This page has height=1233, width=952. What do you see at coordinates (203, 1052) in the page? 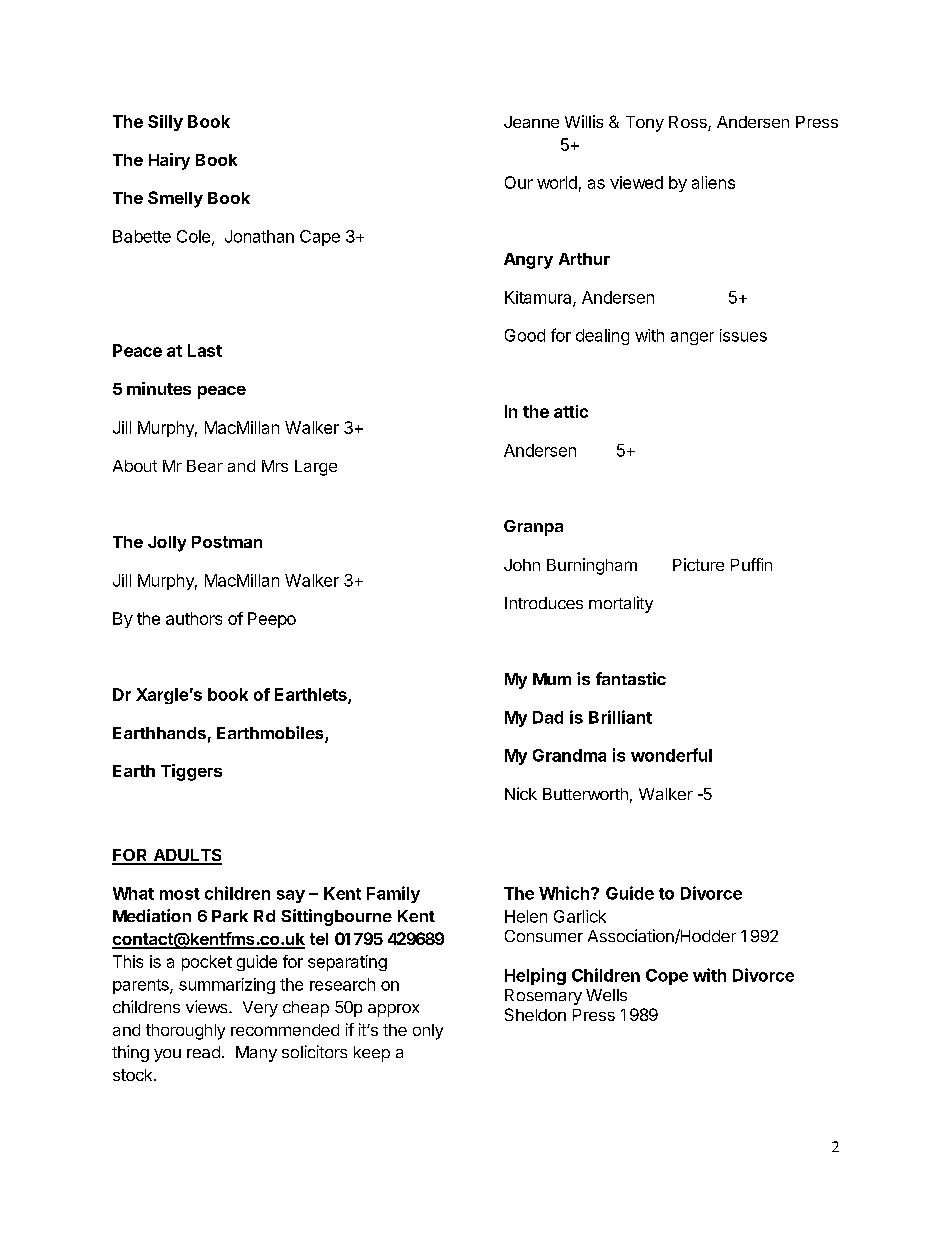
I see `read` at bounding box center [203, 1052].
